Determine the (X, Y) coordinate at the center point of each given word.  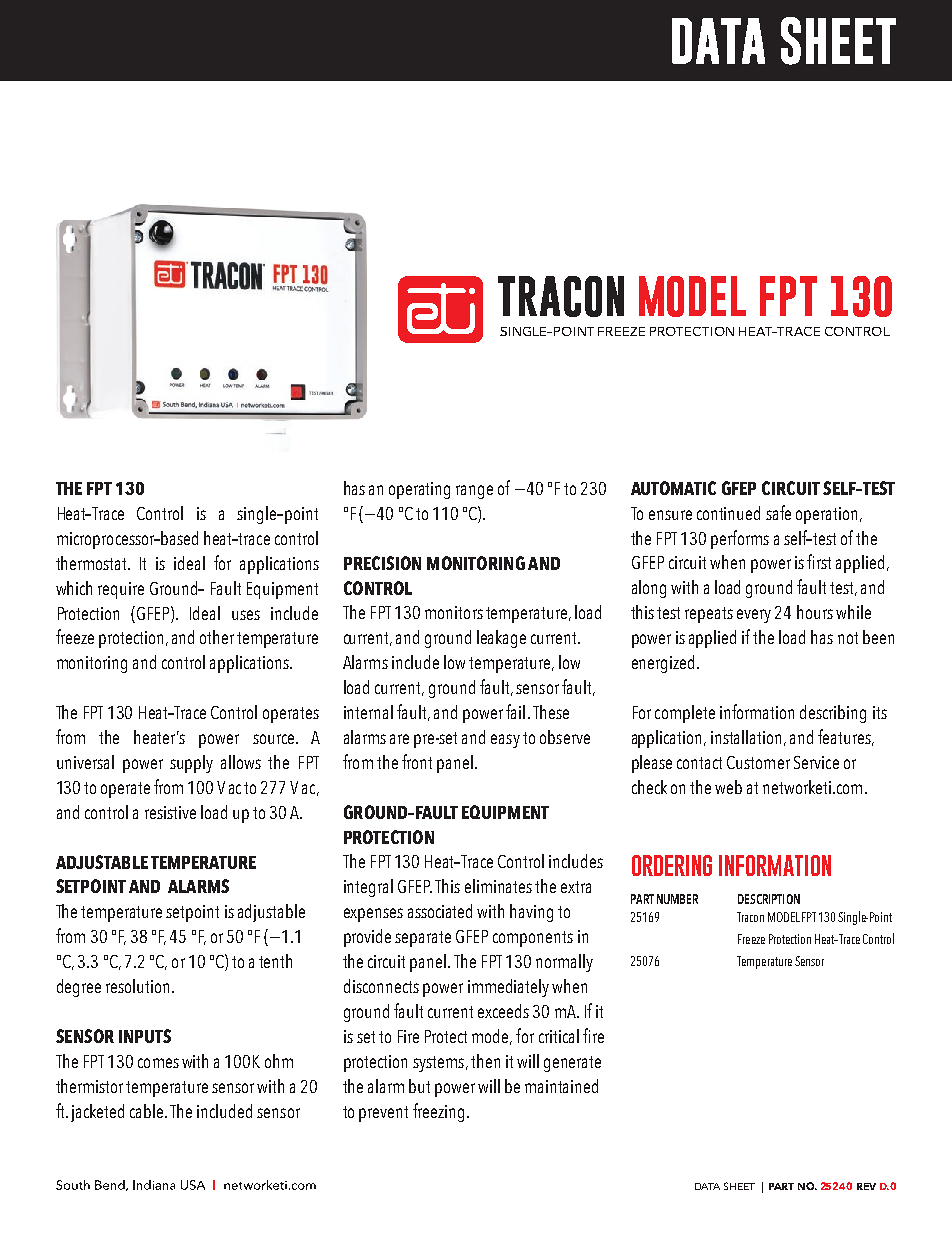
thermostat (92, 563)
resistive (170, 812)
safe (778, 512)
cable (148, 1111)
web (728, 787)
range (474, 492)
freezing (438, 1112)
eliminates (498, 886)
